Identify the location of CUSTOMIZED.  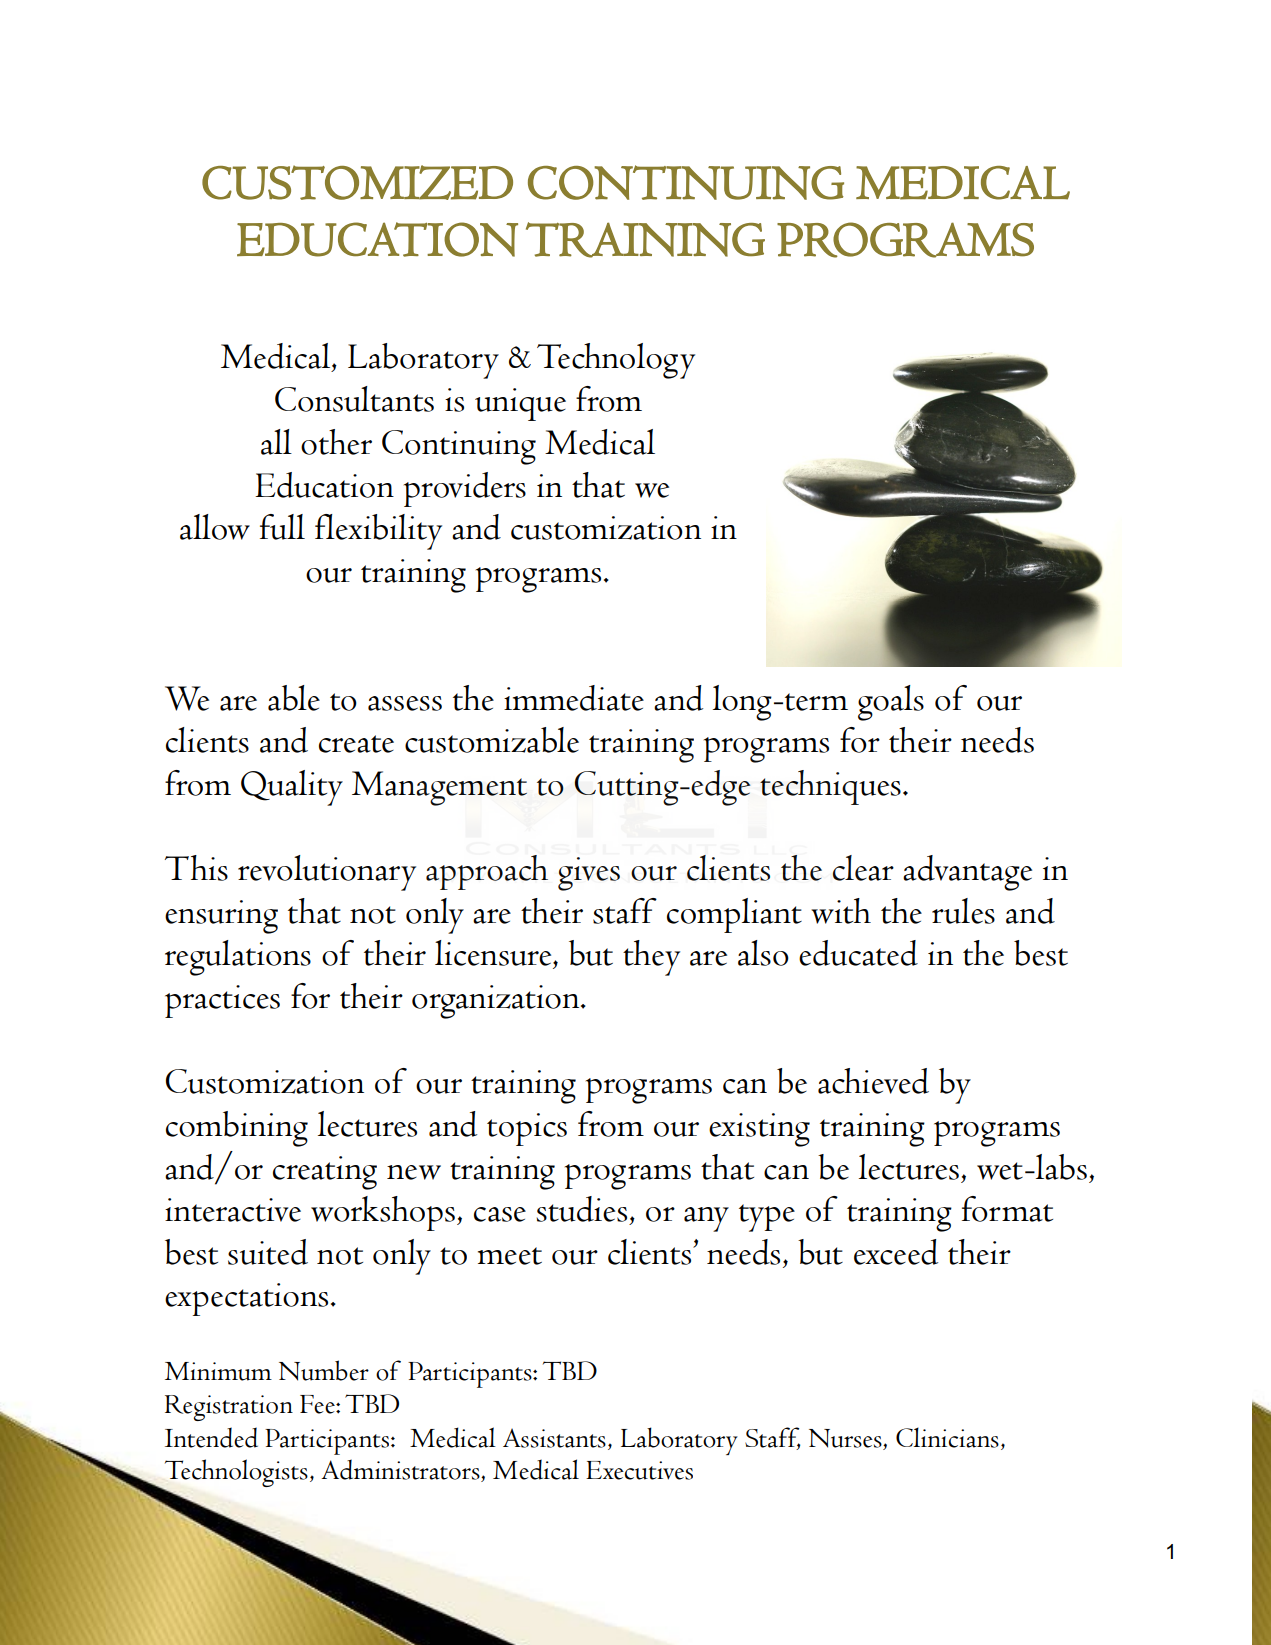
(357, 182).
